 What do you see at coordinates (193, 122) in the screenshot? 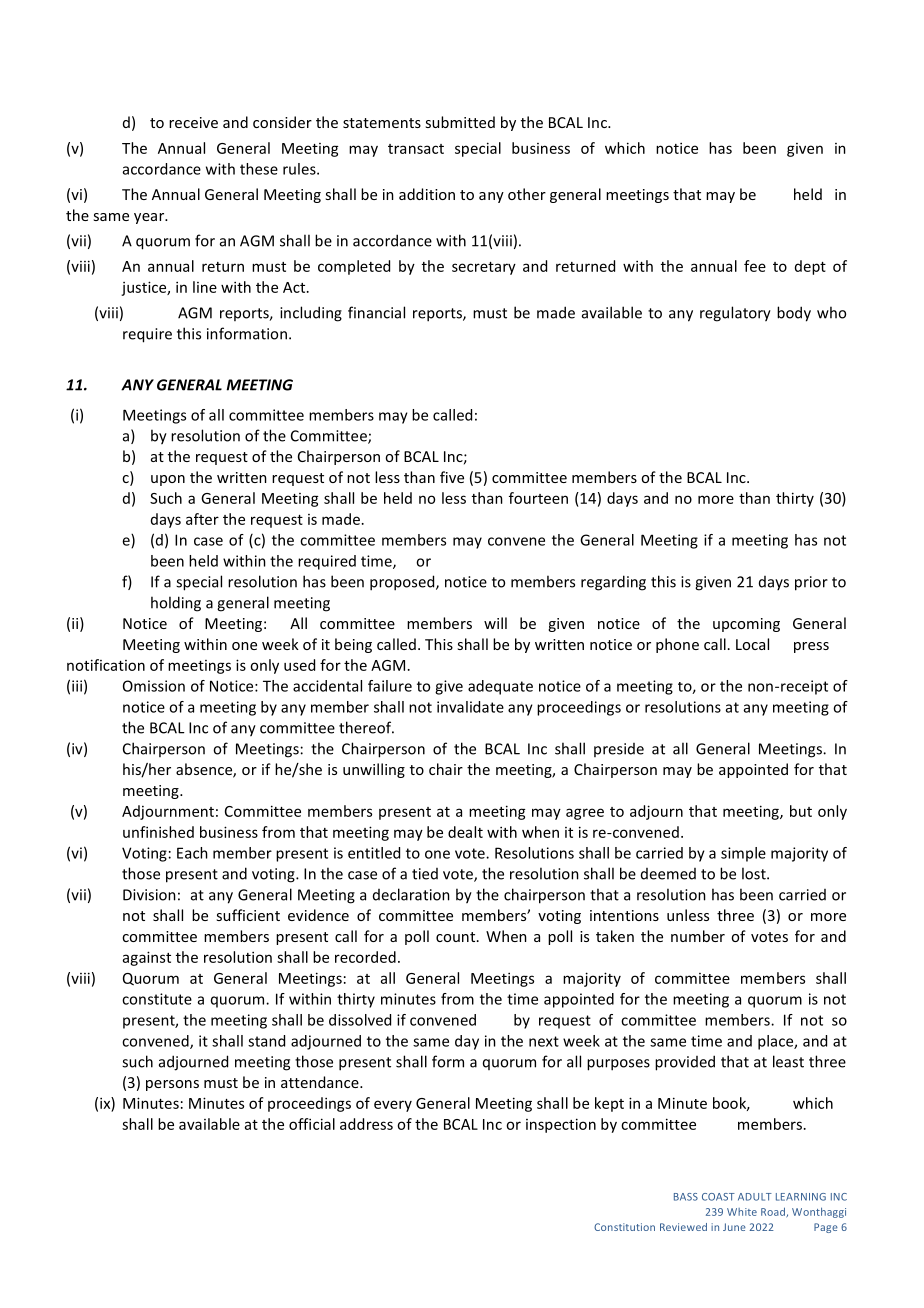
I see `receive` at bounding box center [193, 122].
